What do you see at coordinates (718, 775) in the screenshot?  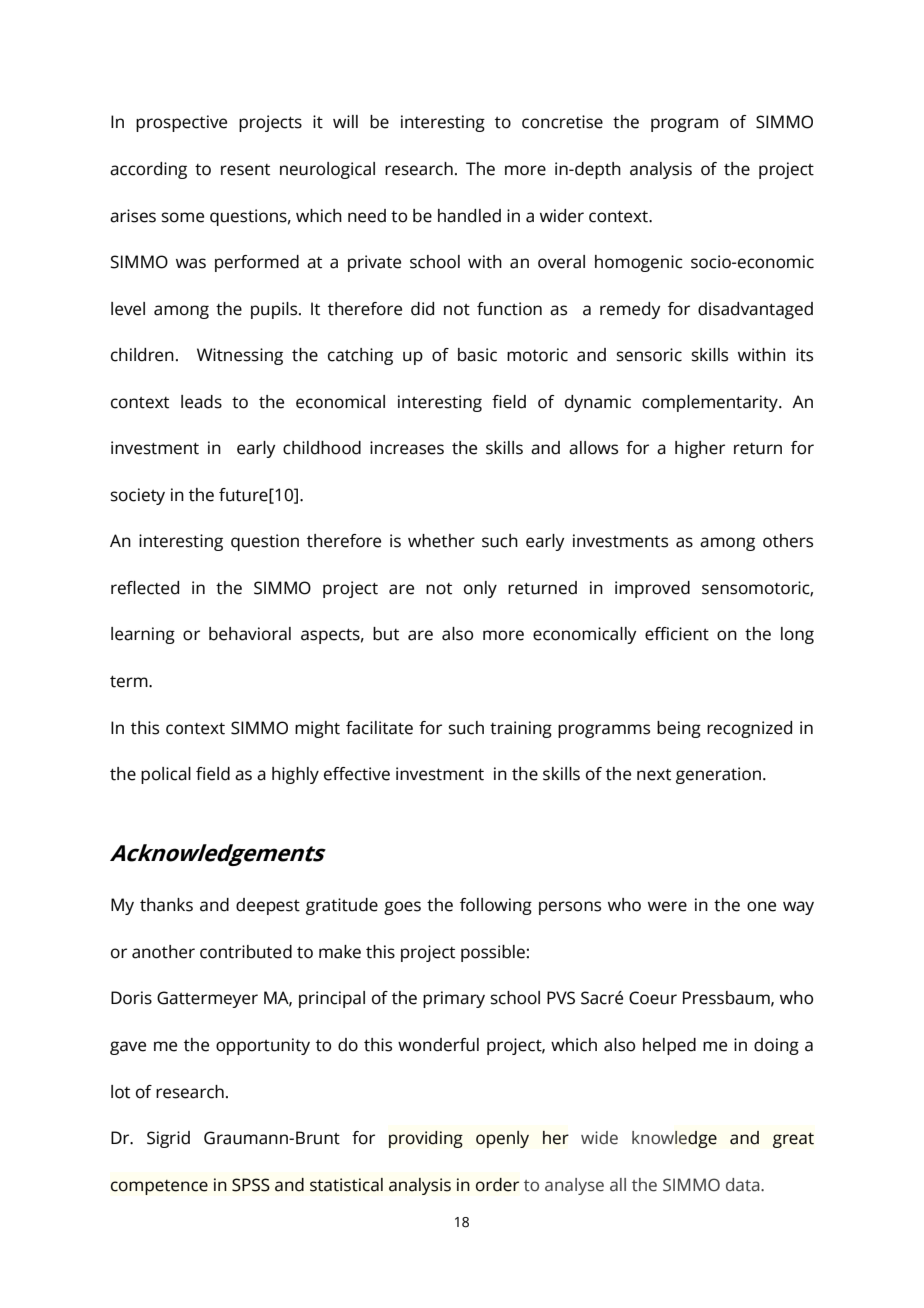 I see `generation` at bounding box center [718, 775].
